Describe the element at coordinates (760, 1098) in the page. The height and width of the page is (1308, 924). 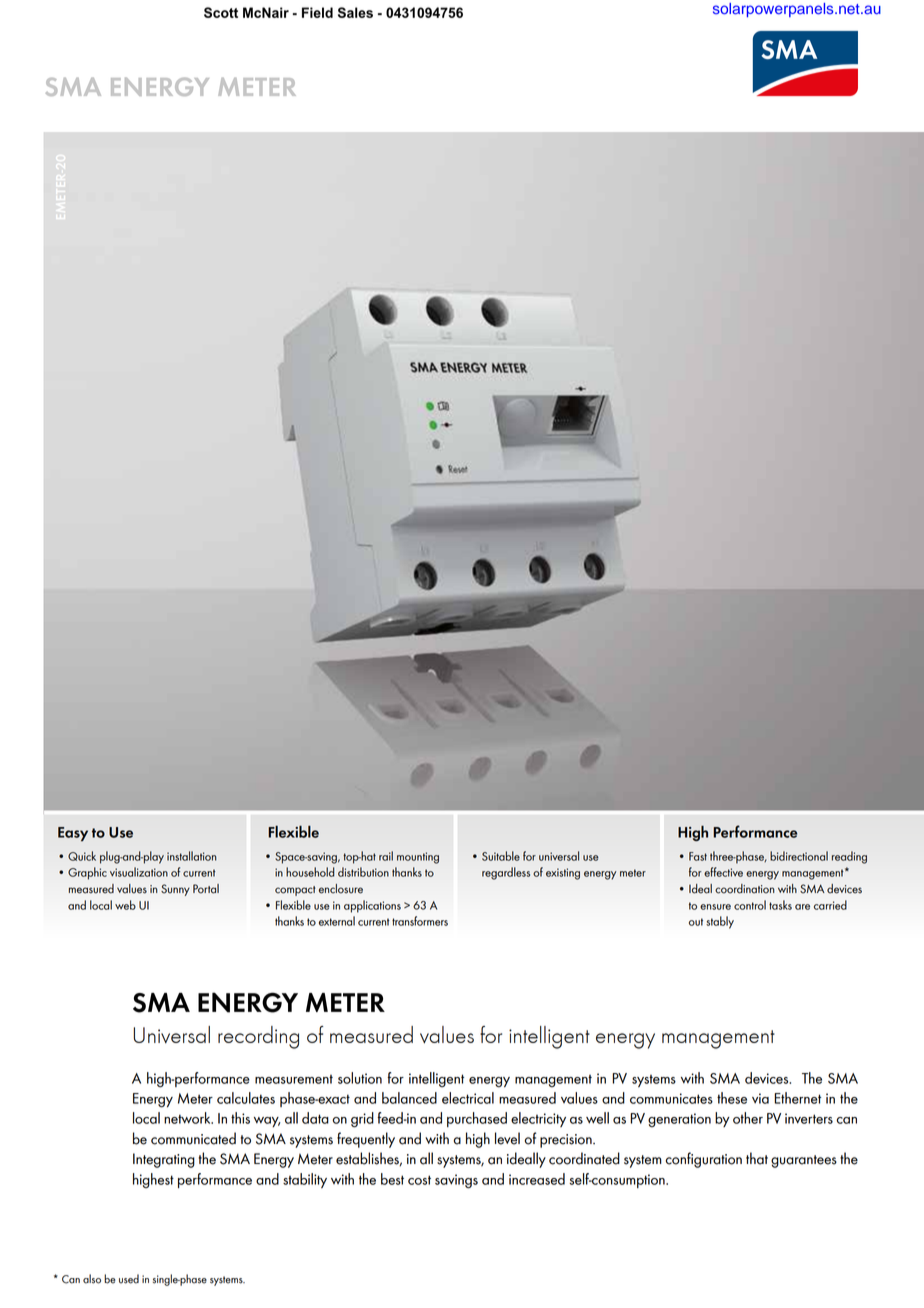
I see `via` at that location.
